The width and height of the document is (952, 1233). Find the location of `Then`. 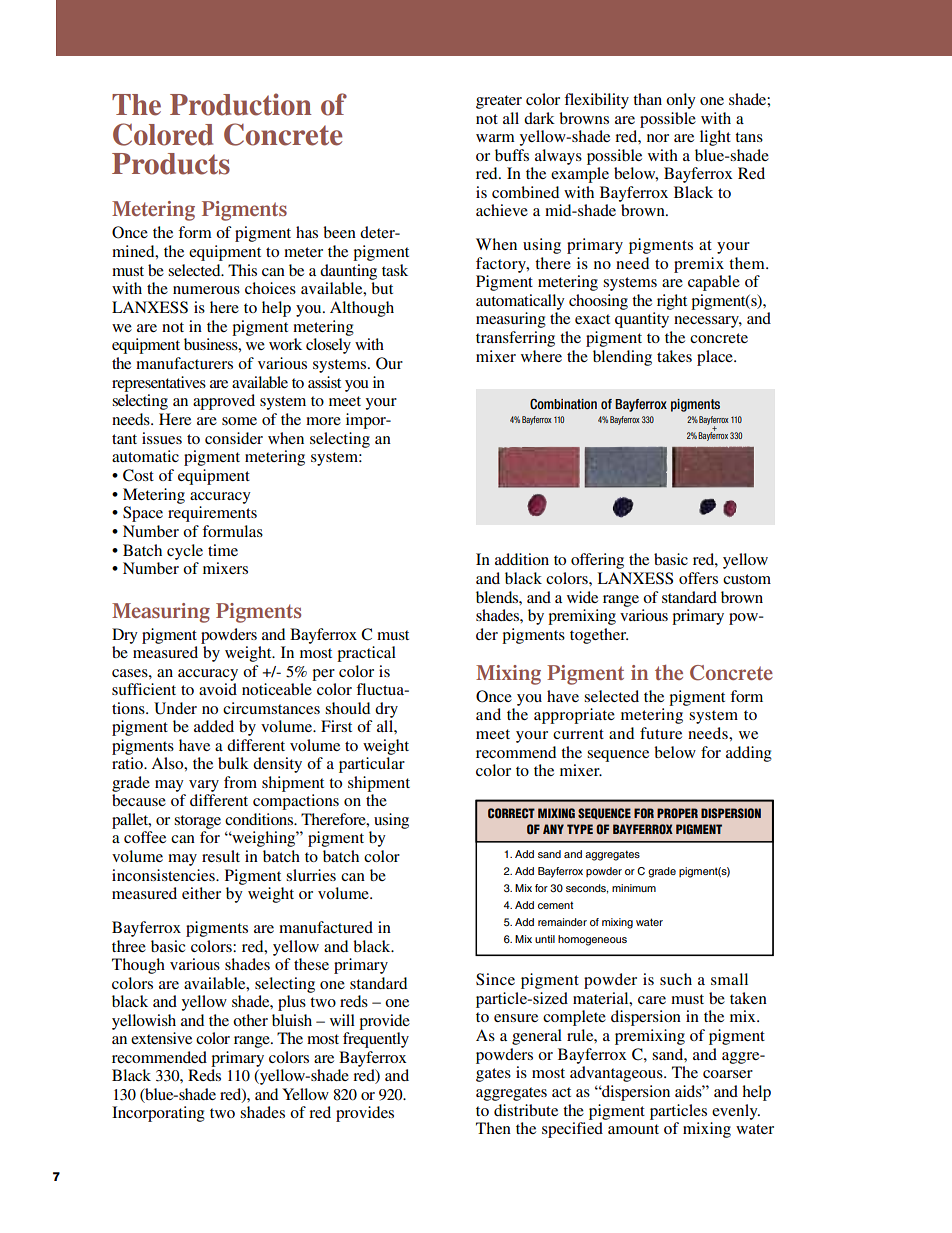

Then is located at coordinates (493, 1128).
